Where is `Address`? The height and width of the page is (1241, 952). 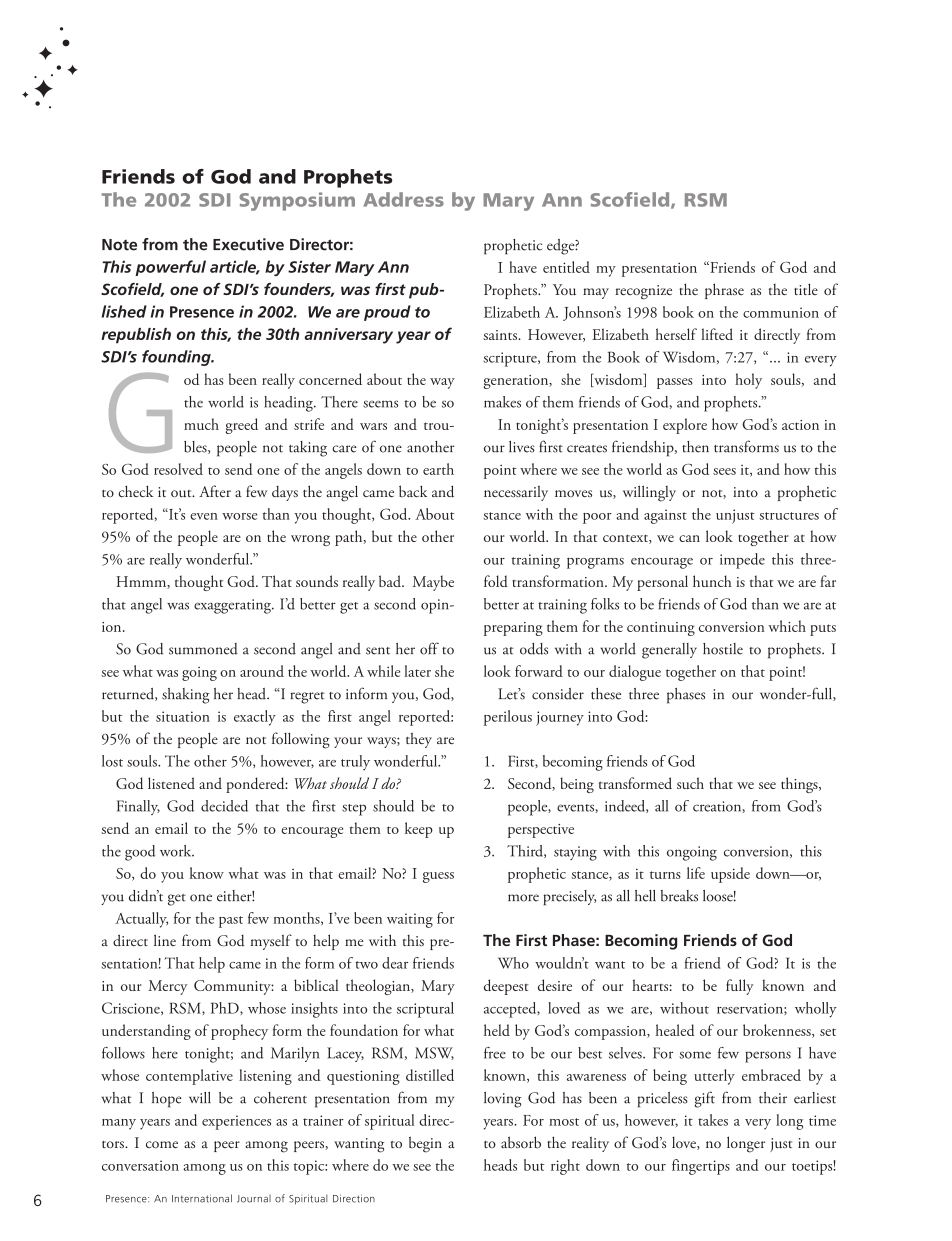
Address is located at coordinates (403, 199).
